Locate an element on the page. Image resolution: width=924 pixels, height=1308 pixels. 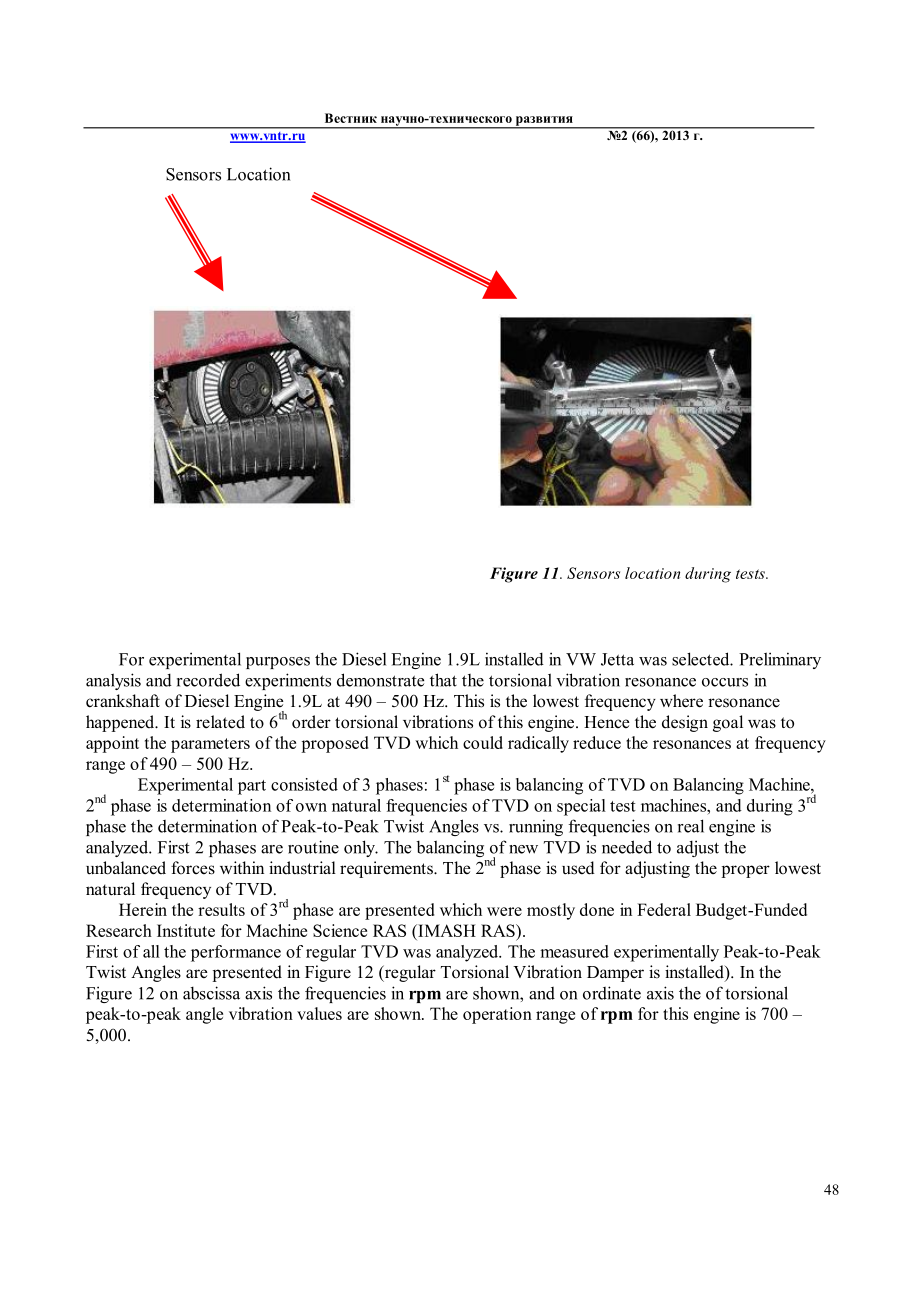
forces is located at coordinates (193, 868).
